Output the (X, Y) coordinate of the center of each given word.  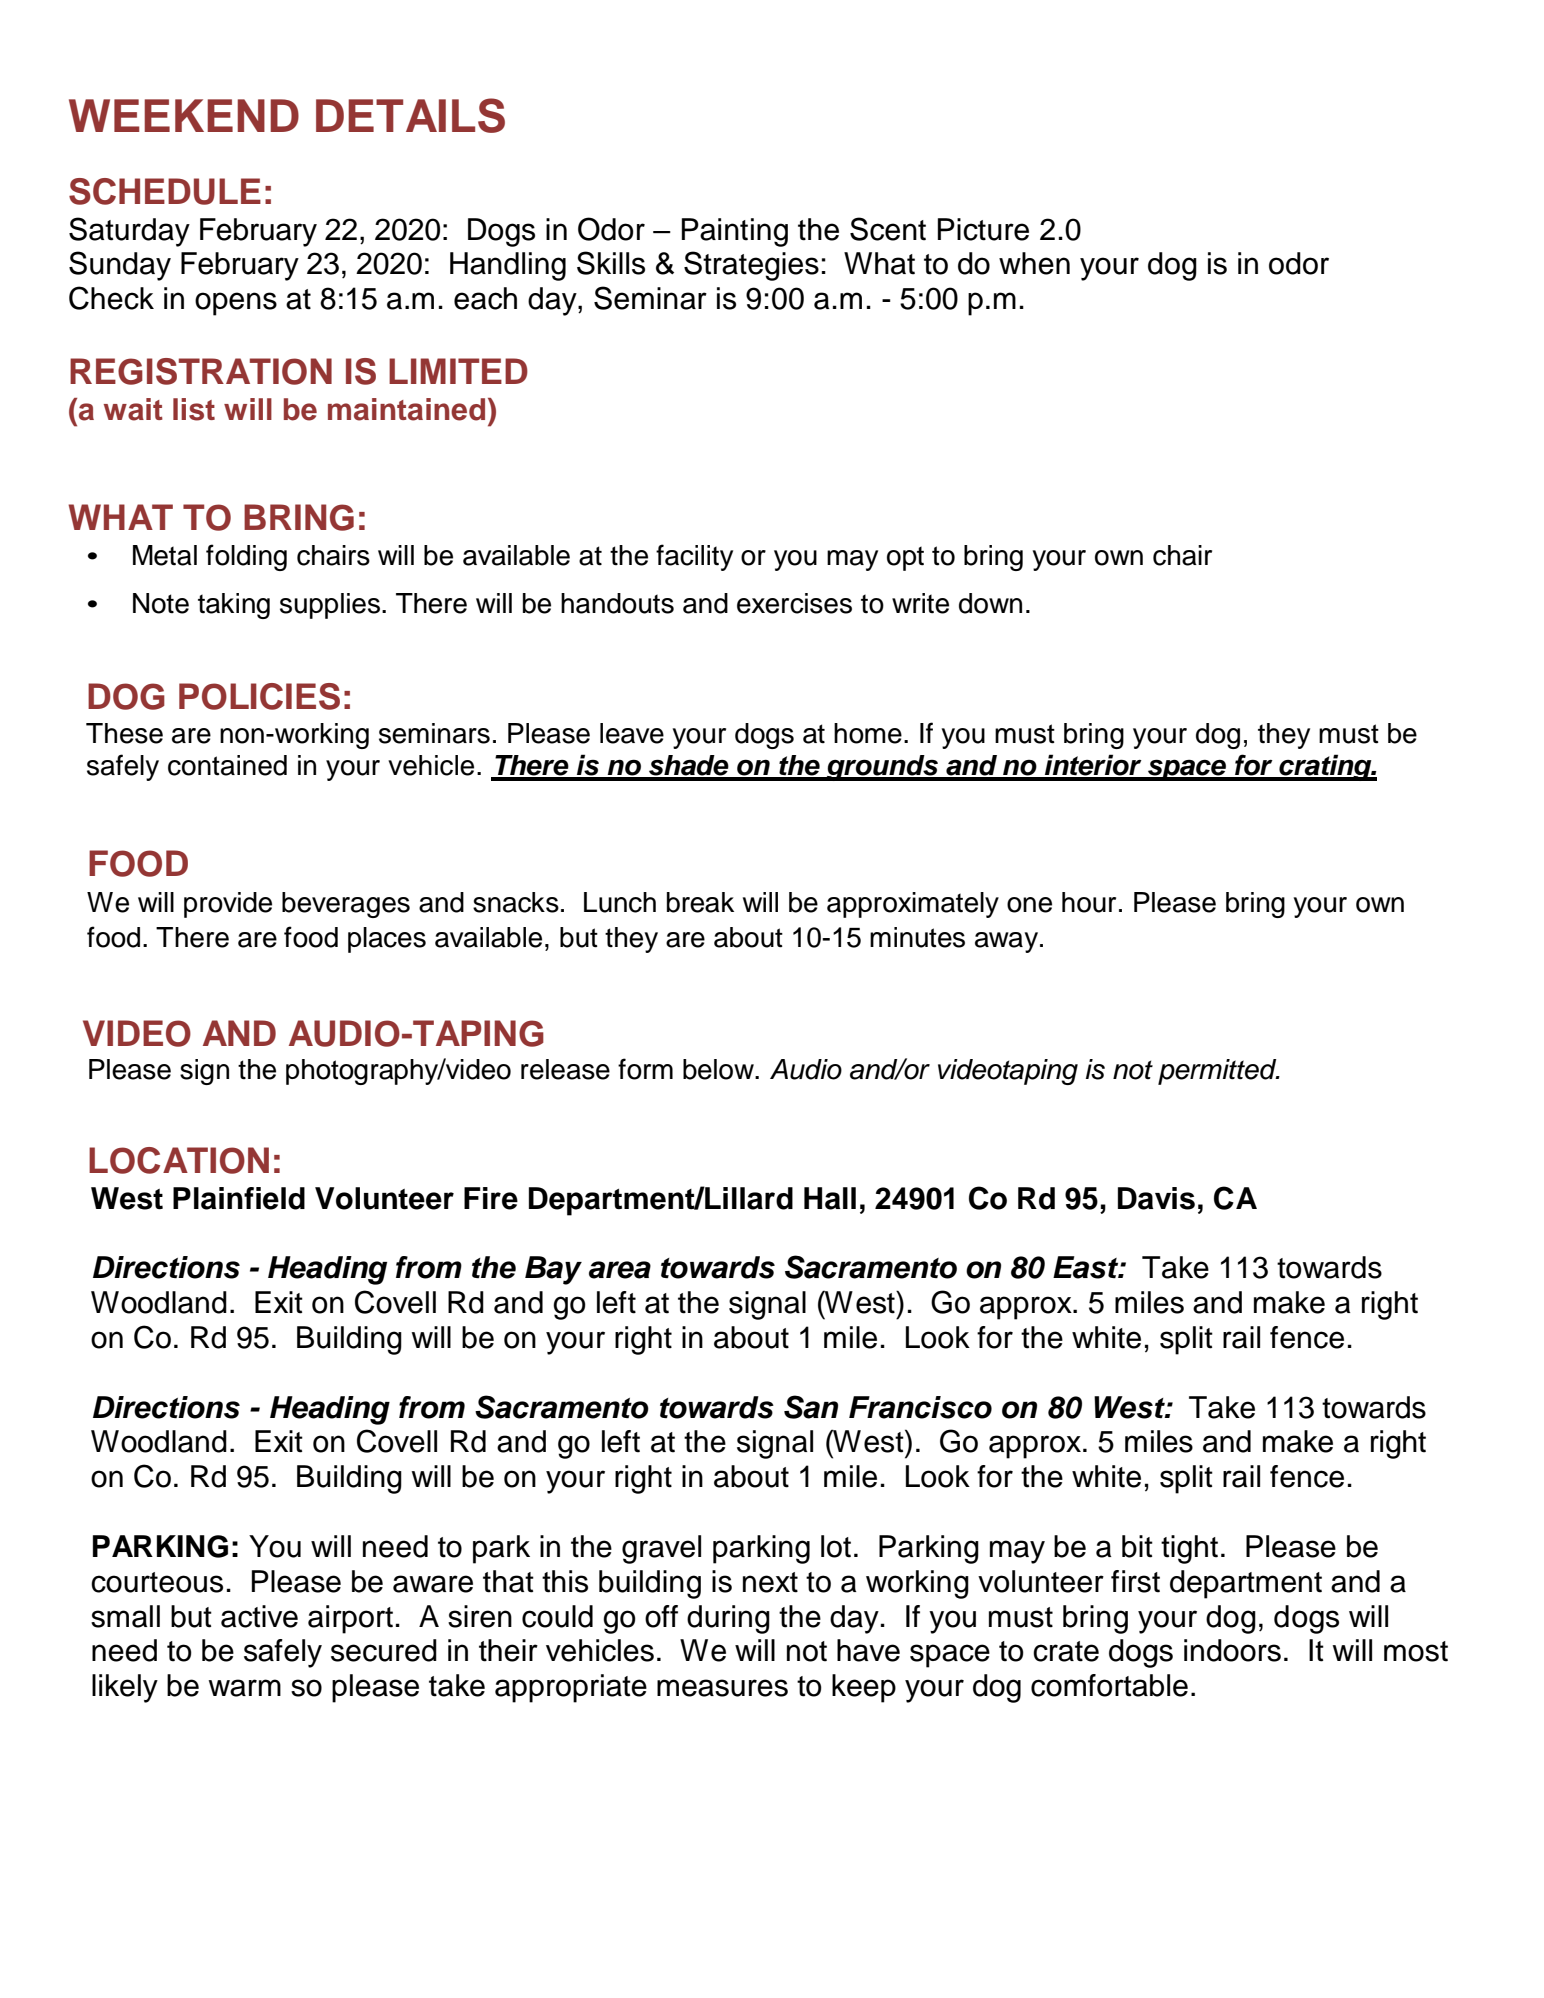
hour (1089, 902)
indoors (1232, 1650)
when (1034, 263)
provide (228, 905)
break (700, 902)
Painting (735, 232)
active (259, 1616)
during (728, 1619)
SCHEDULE (165, 191)
